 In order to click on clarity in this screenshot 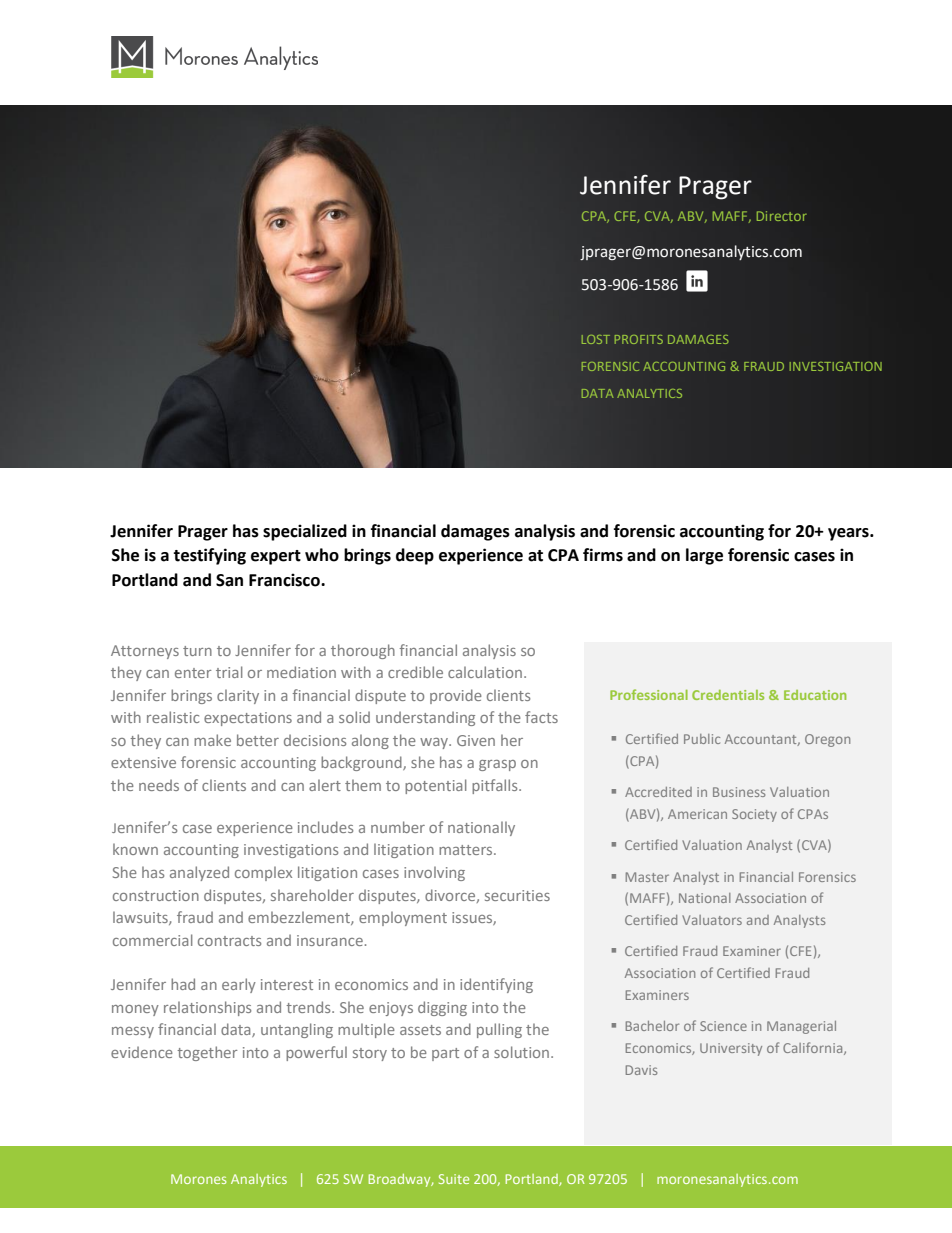, I will do `click(238, 696)`.
